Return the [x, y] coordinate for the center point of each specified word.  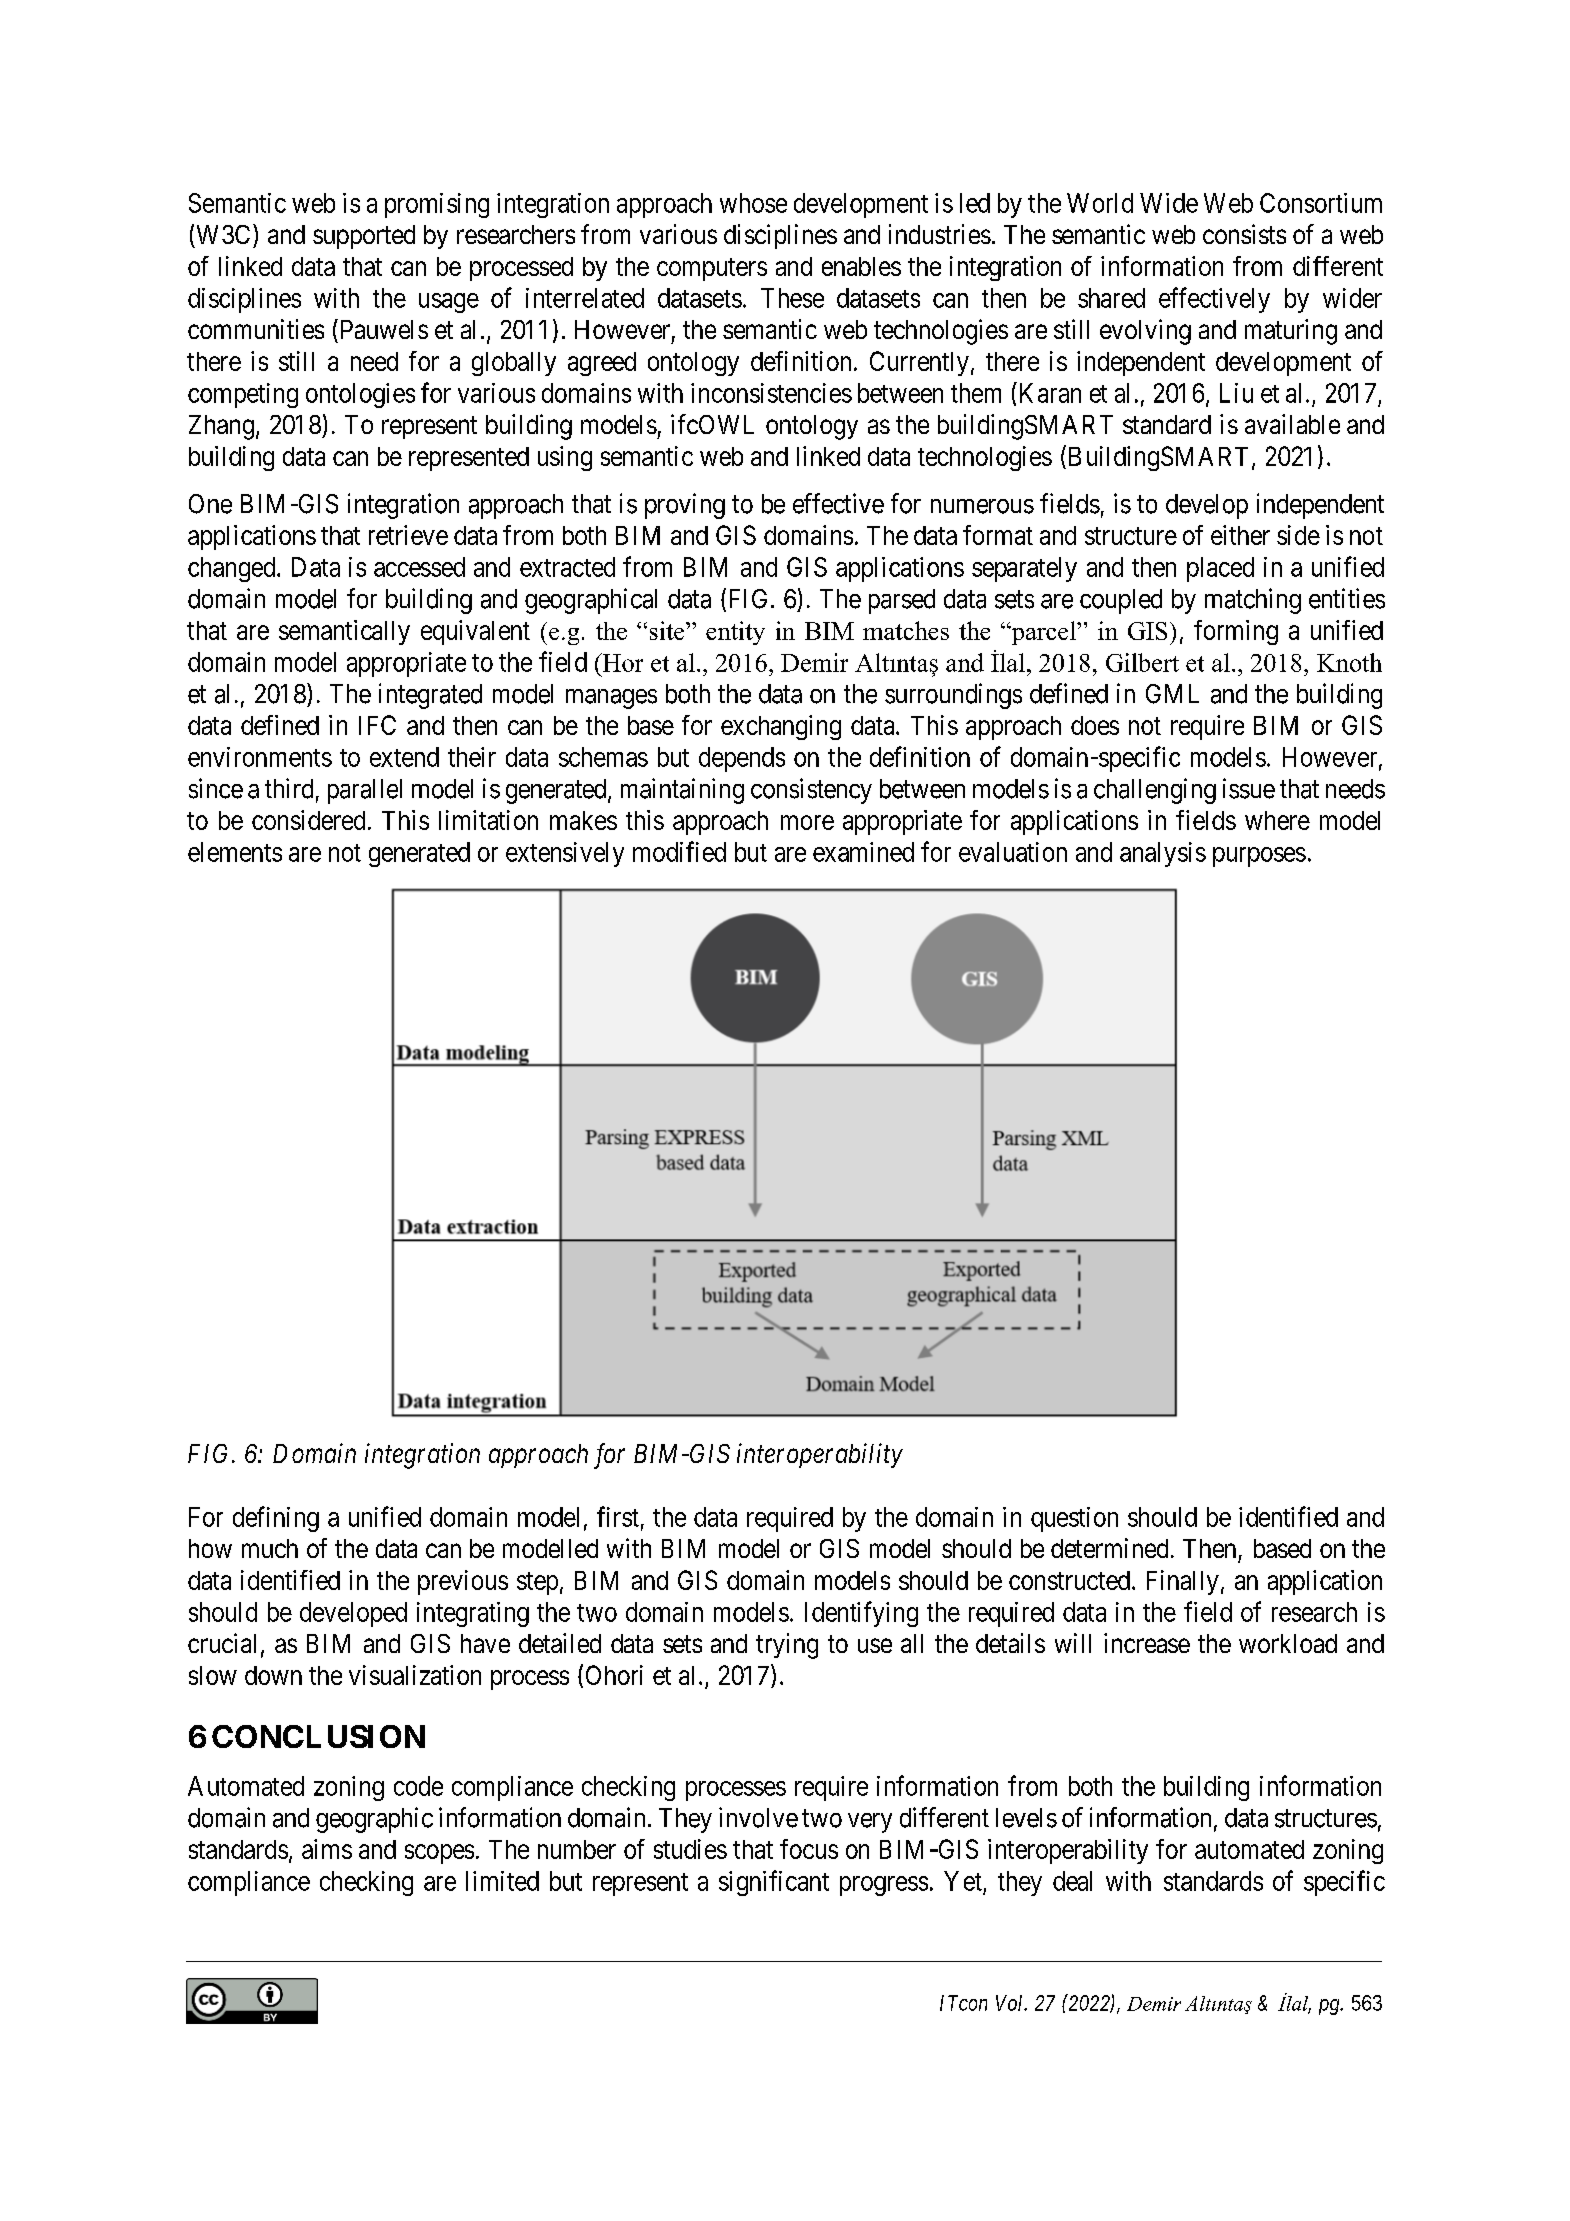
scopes [439, 1854]
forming [1236, 632]
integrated [430, 696]
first [618, 1516]
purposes [1259, 857]
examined [863, 852]
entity [735, 633]
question [1074, 1519]
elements [235, 852]
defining [276, 1519]
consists [1244, 234]
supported [364, 237]
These [792, 298]
